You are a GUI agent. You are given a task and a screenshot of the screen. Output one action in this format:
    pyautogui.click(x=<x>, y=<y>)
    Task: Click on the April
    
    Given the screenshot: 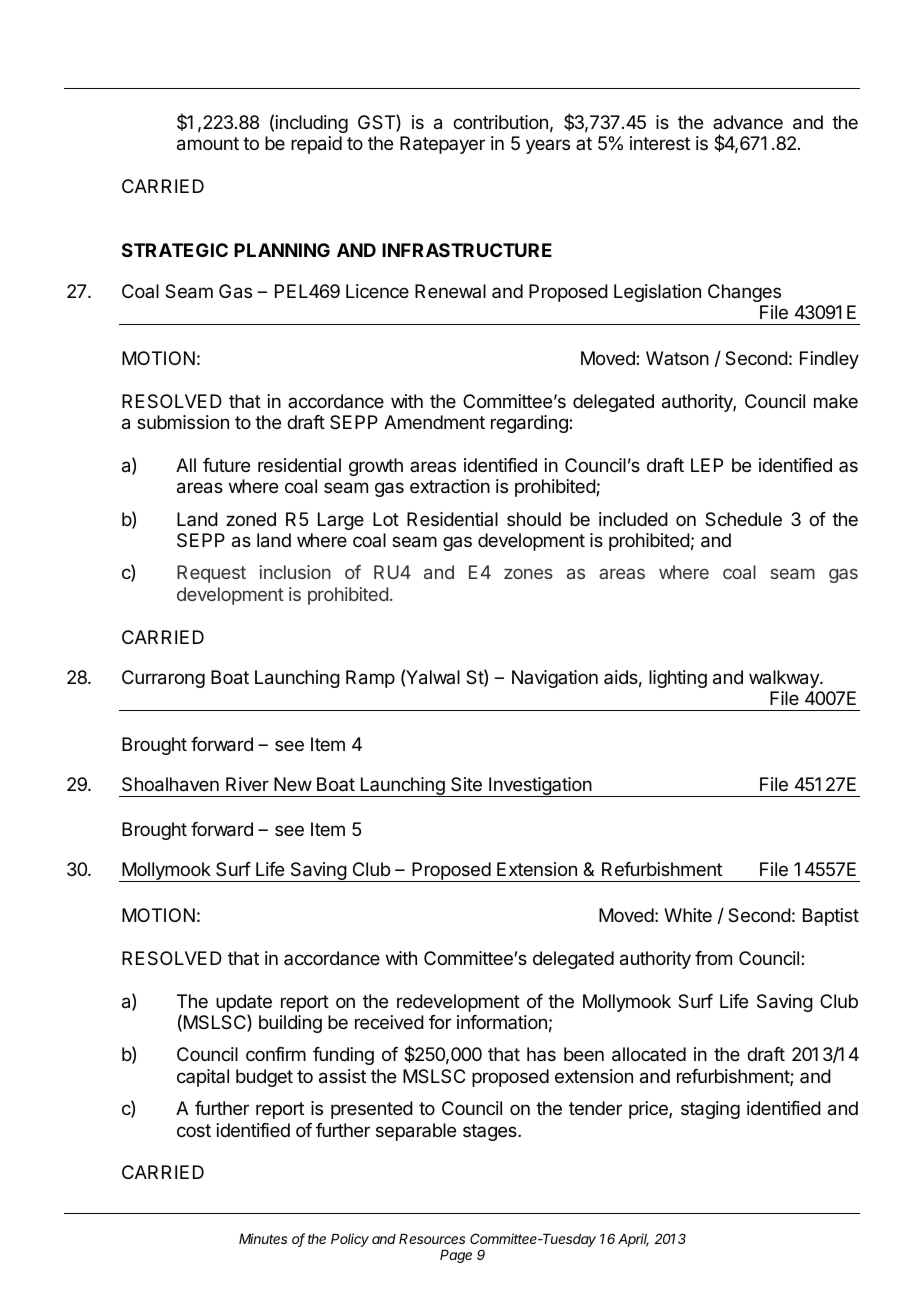 What is the action you would take?
    pyautogui.click(x=633, y=1240)
